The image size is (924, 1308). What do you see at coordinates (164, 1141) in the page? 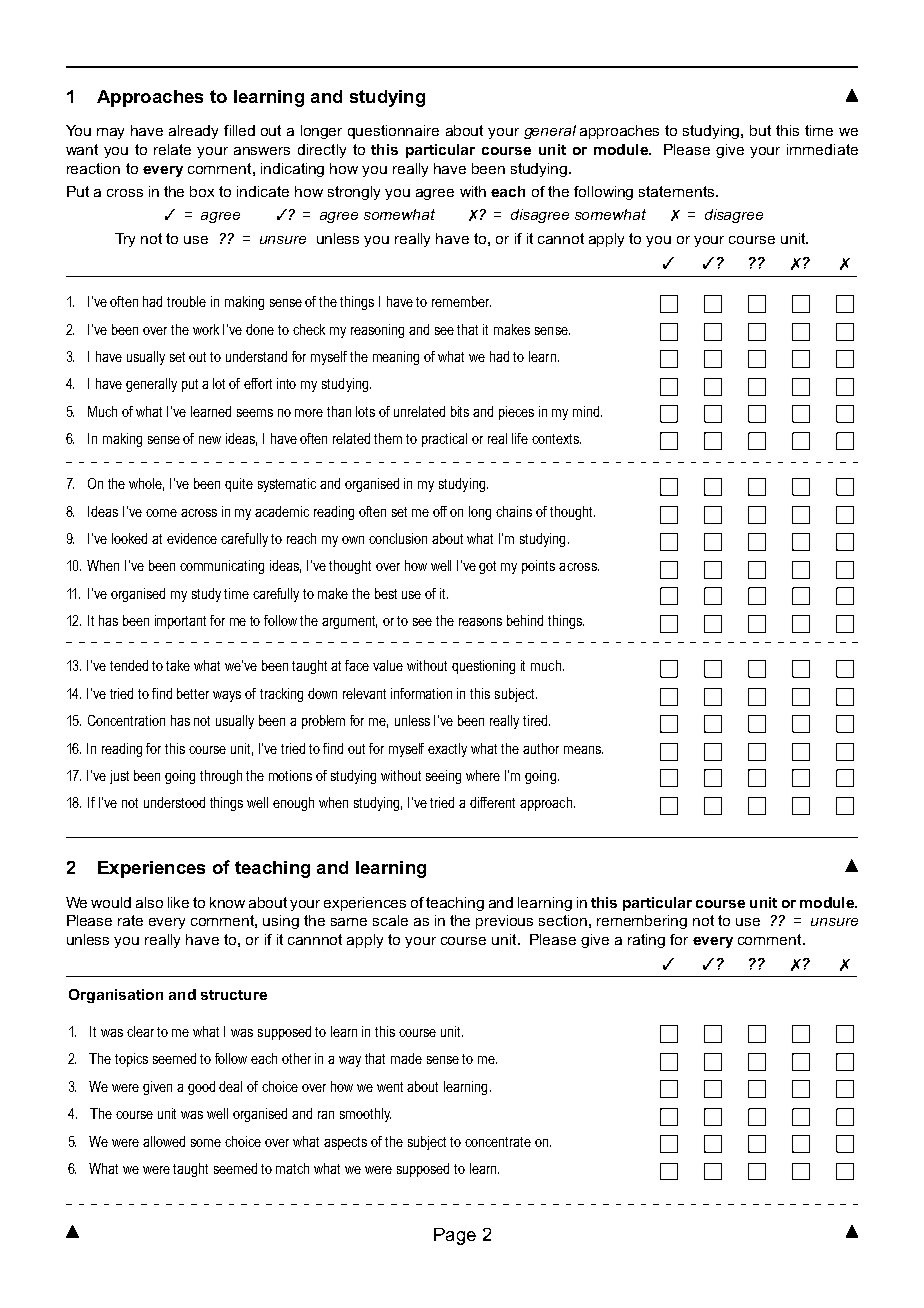
I see `allowed` at bounding box center [164, 1141].
